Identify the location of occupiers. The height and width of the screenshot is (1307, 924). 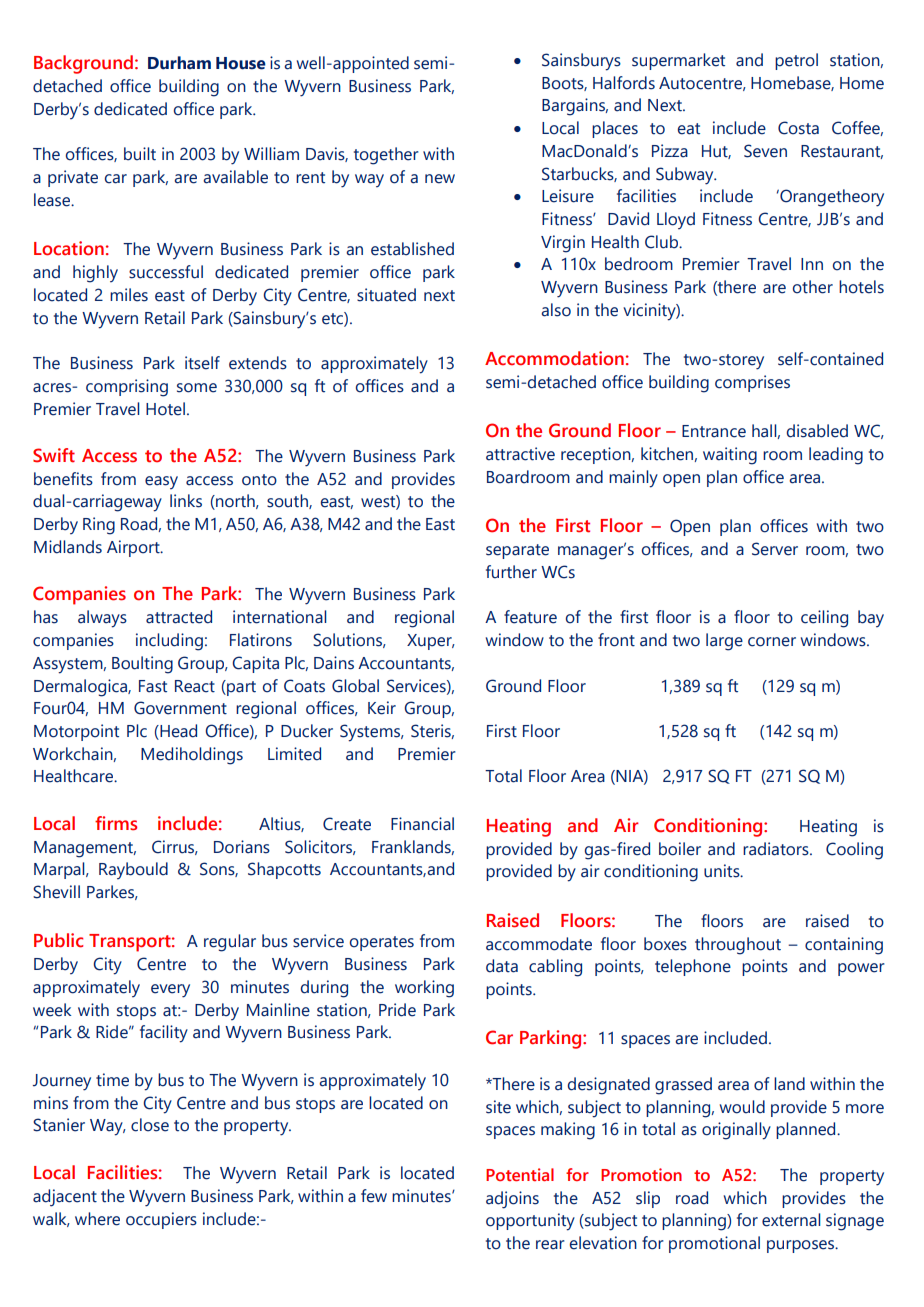
(161, 1220).
